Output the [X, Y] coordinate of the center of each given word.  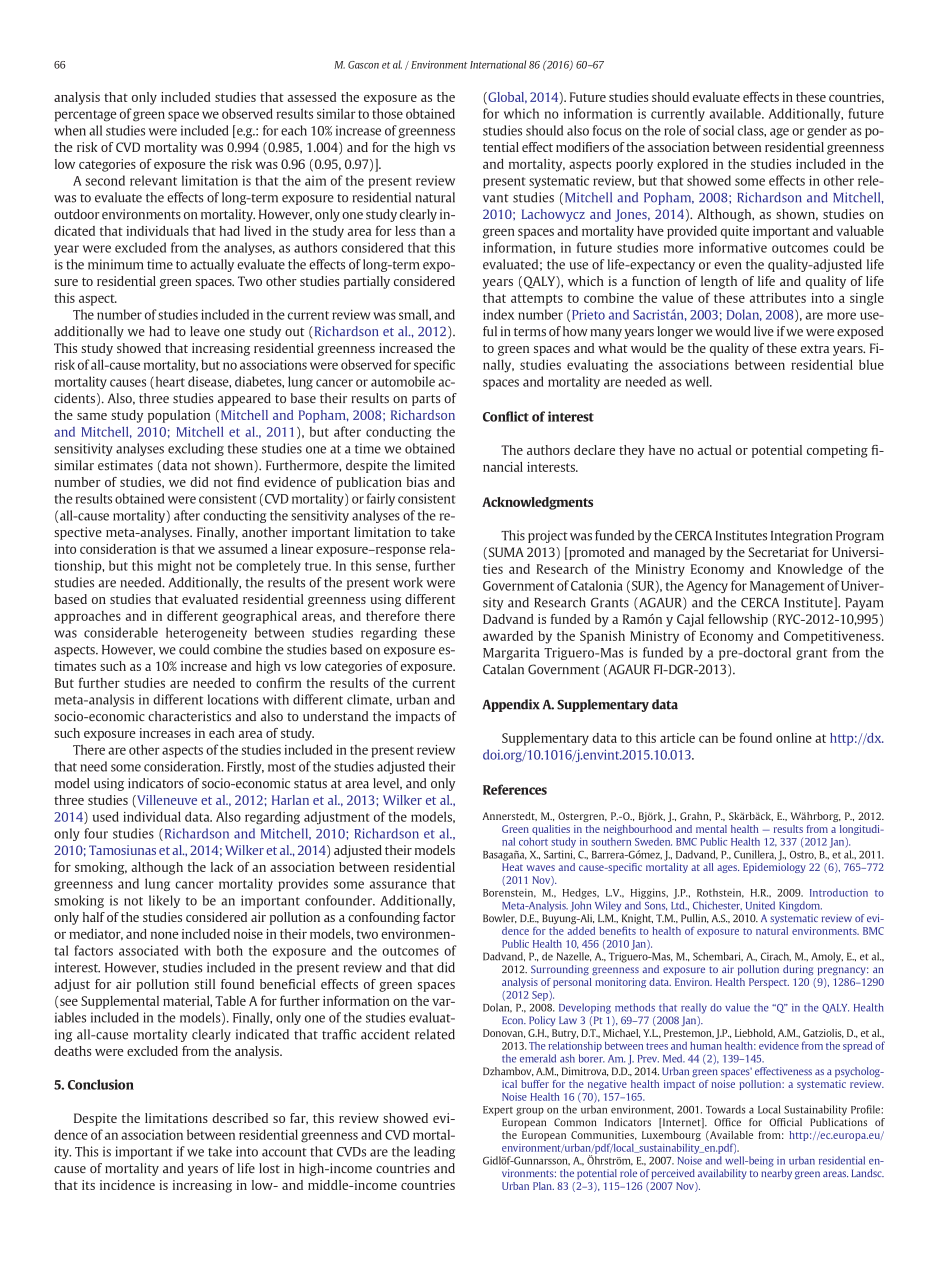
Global [506, 98]
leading [434, 1152]
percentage [86, 116]
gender [827, 131]
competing [837, 451]
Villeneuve [166, 801]
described [240, 1118]
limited [434, 465]
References [515, 789]
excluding [196, 449]
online [794, 738]
